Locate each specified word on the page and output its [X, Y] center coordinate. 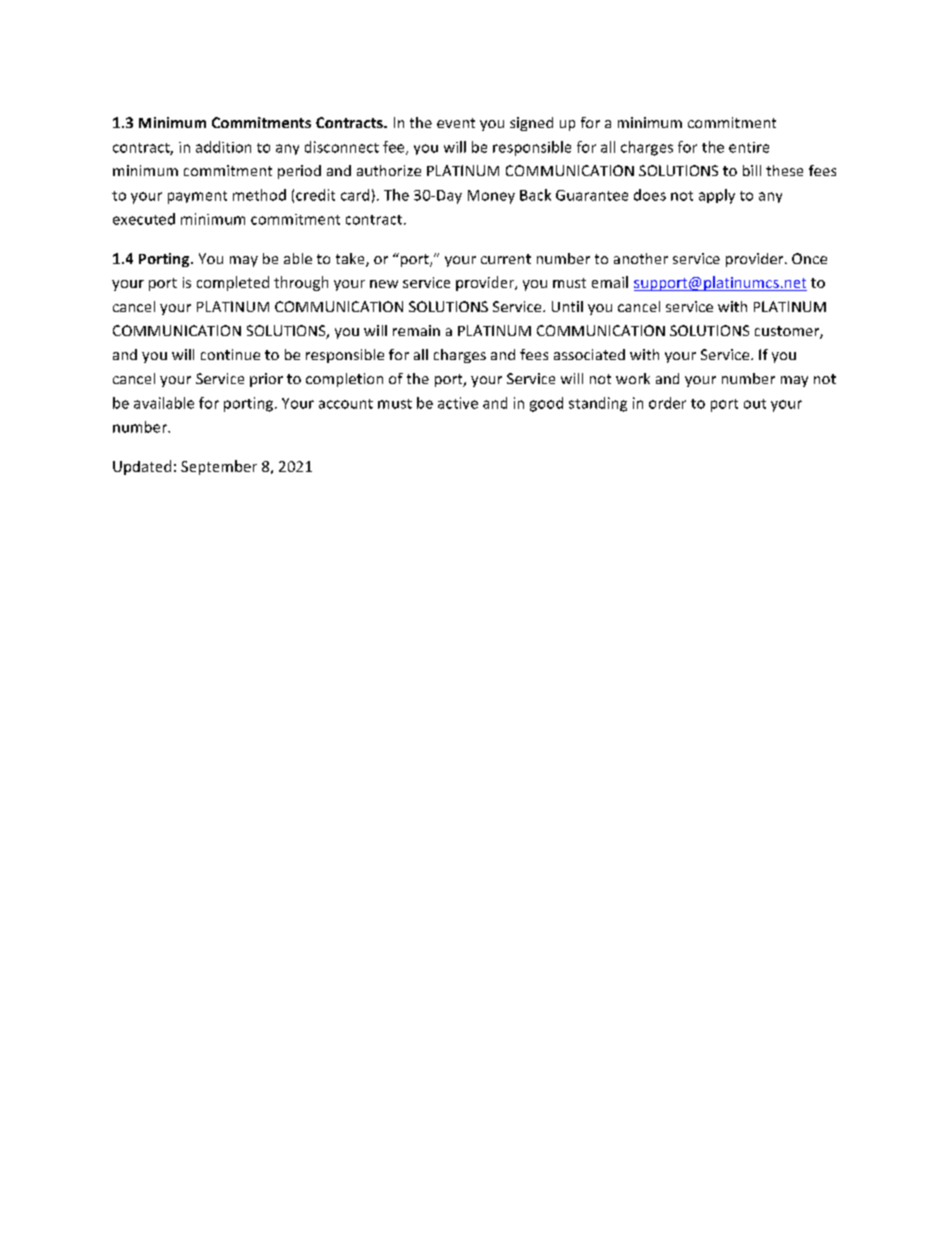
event [456, 123]
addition [223, 147]
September [219, 467]
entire [749, 147]
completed [233, 283]
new [384, 284]
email [610, 282]
